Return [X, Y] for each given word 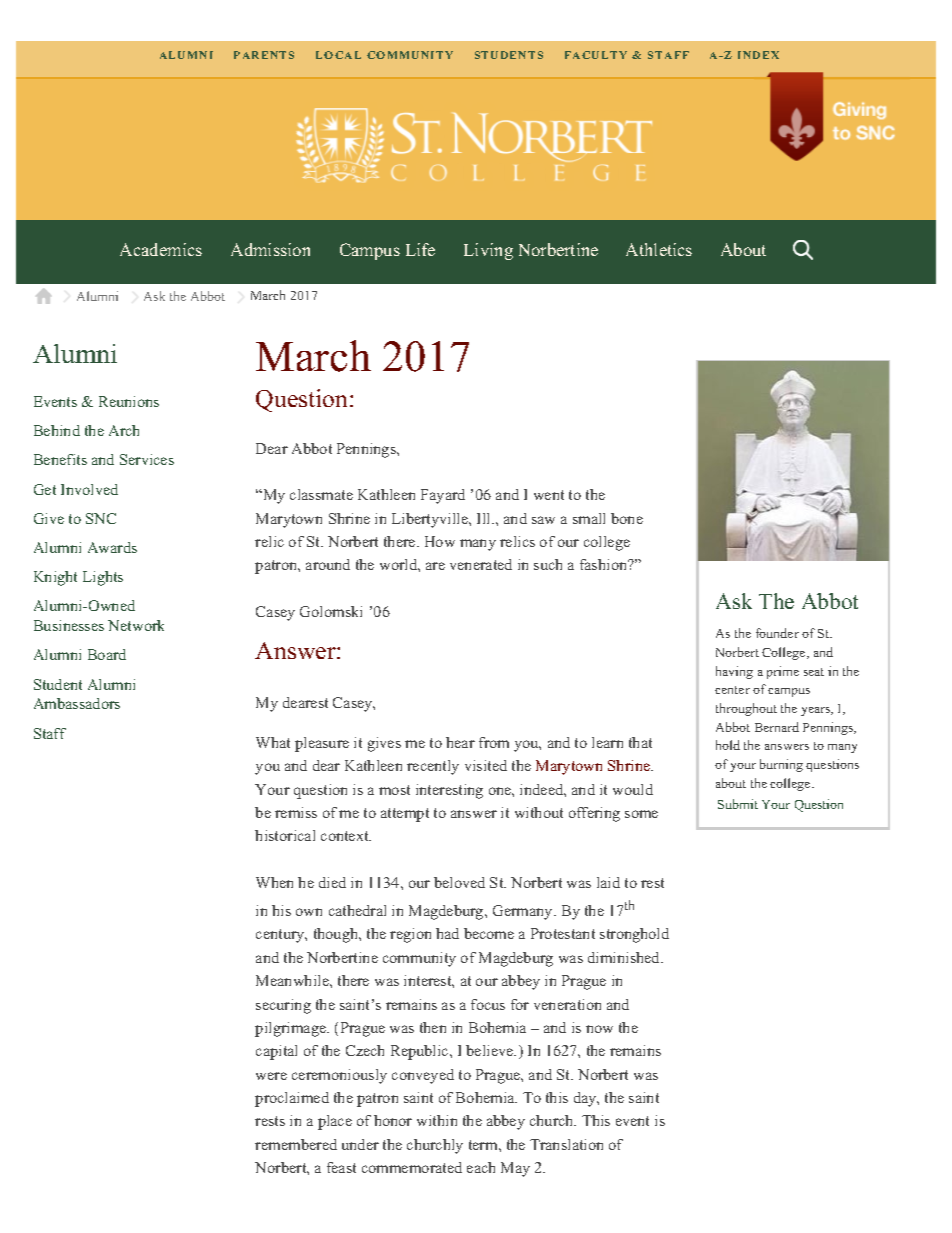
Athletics [659, 249]
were [271, 1076]
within [437, 1120]
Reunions [129, 401]
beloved [459, 882]
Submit [738, 804]
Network [136, 625]
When [274, 882]
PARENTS [264, 55]
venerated [481, 564]
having [734, 672]
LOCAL [338, 55]
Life [420, 249]
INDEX [758, 55]
